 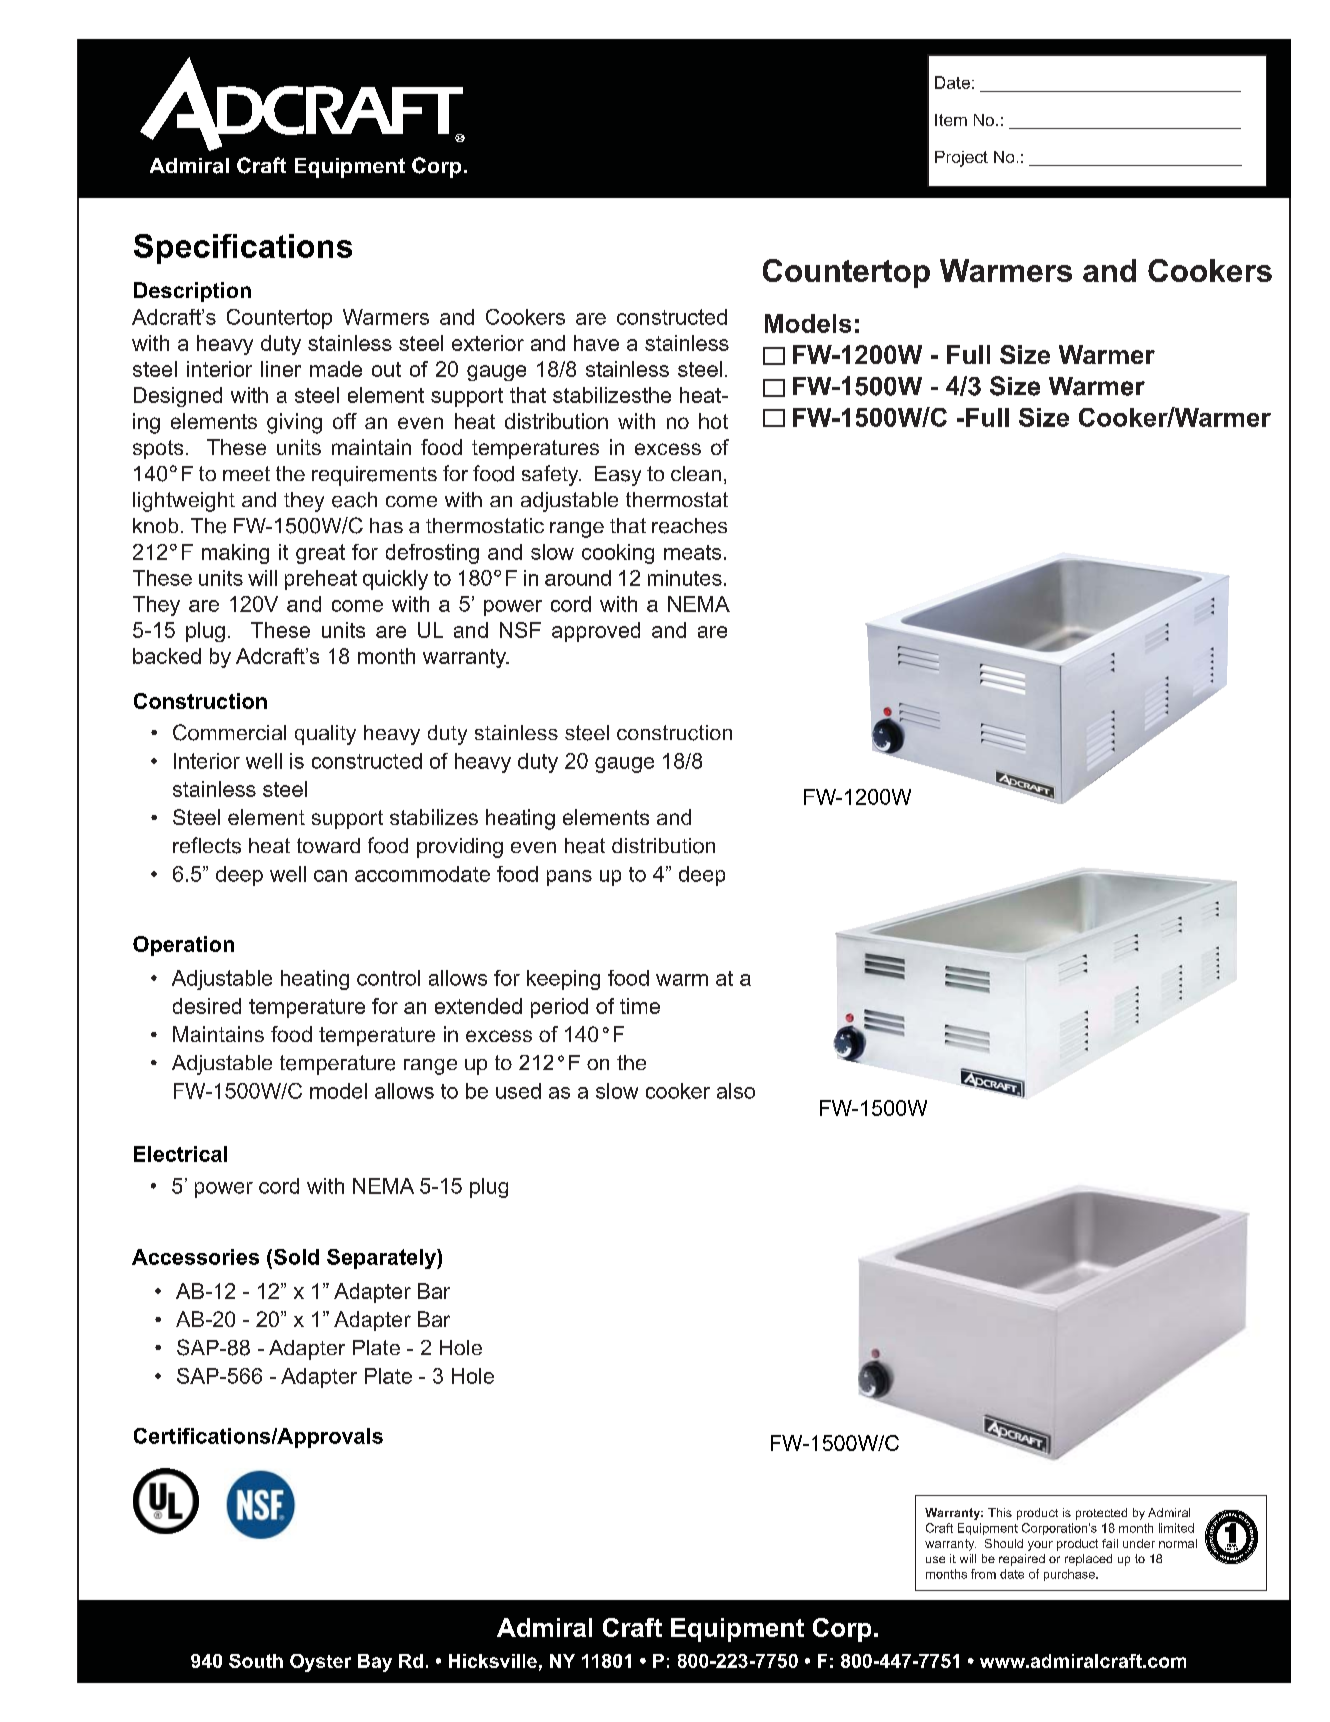 What do you see at coordinates (596, 343) in the screenshot?
I see `have` at bounding box center [596, 343].
